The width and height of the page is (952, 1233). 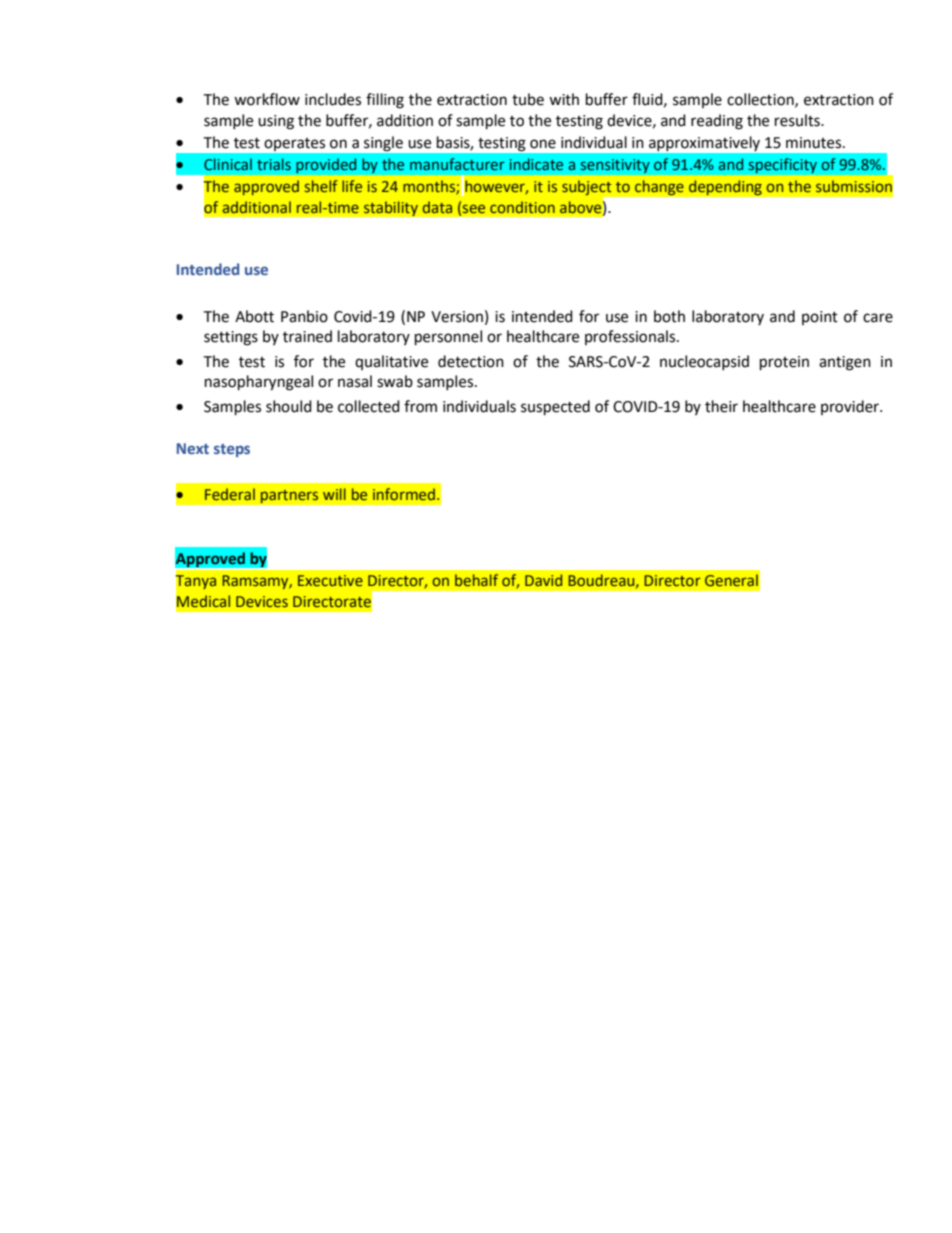 What do you see at coordinates (276, 122) in the page?
I see `using` at bounding box center [276, 122].
